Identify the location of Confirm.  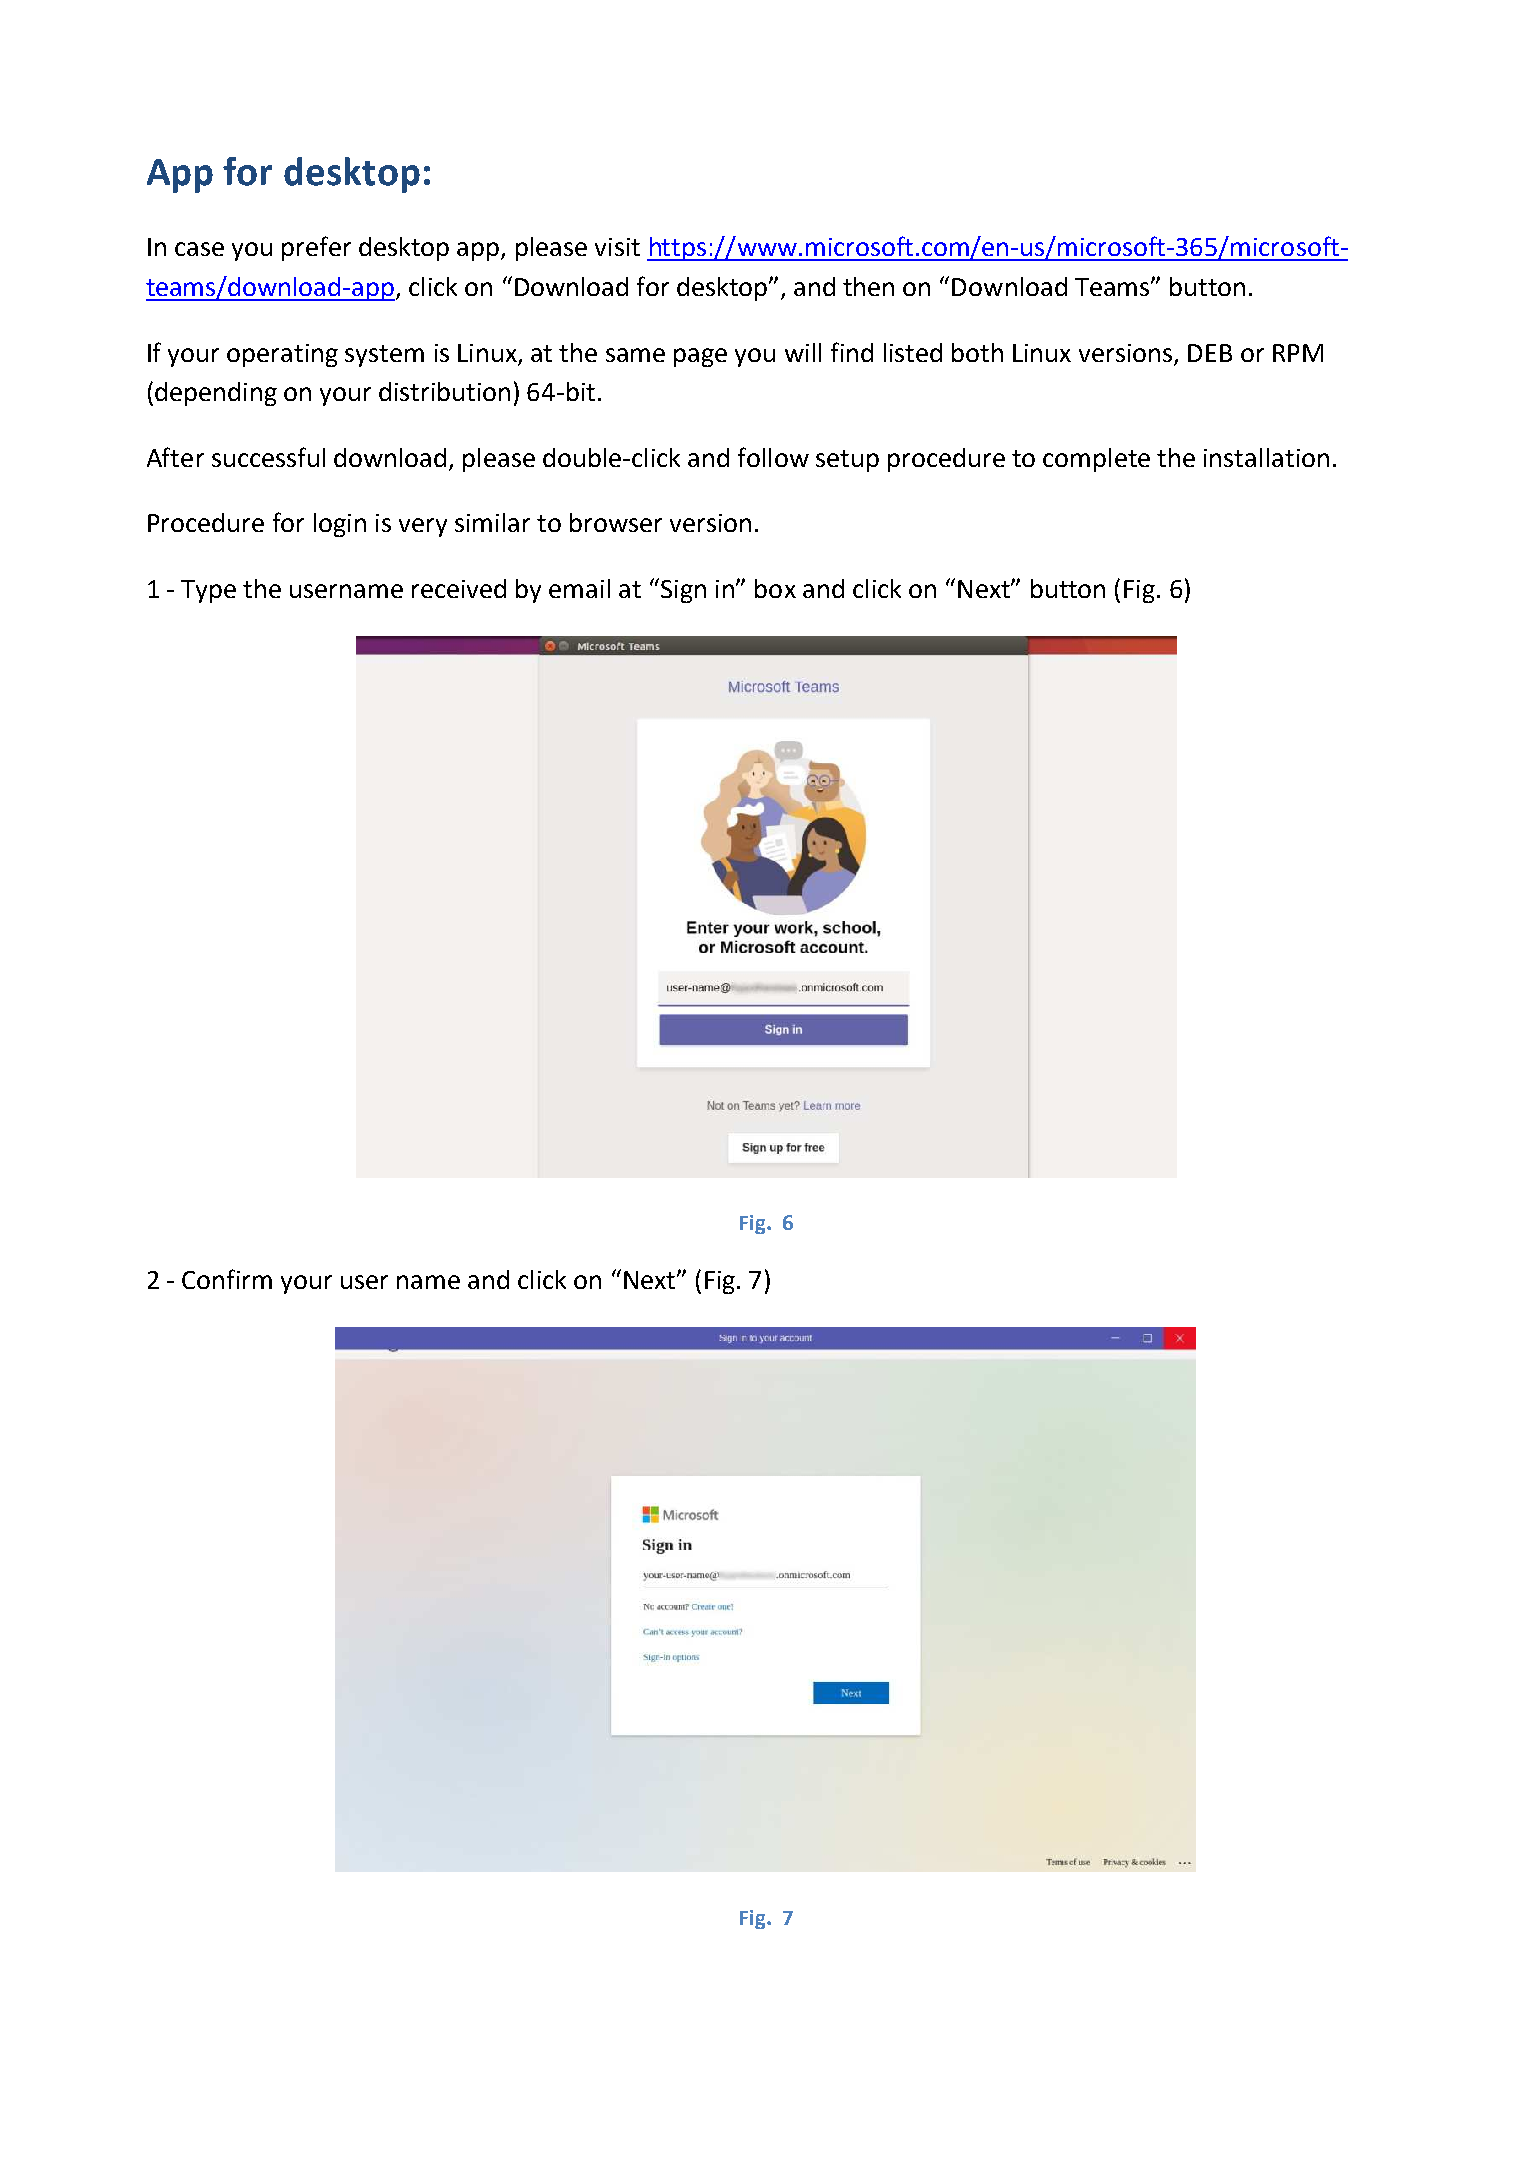
(227, 1279).
